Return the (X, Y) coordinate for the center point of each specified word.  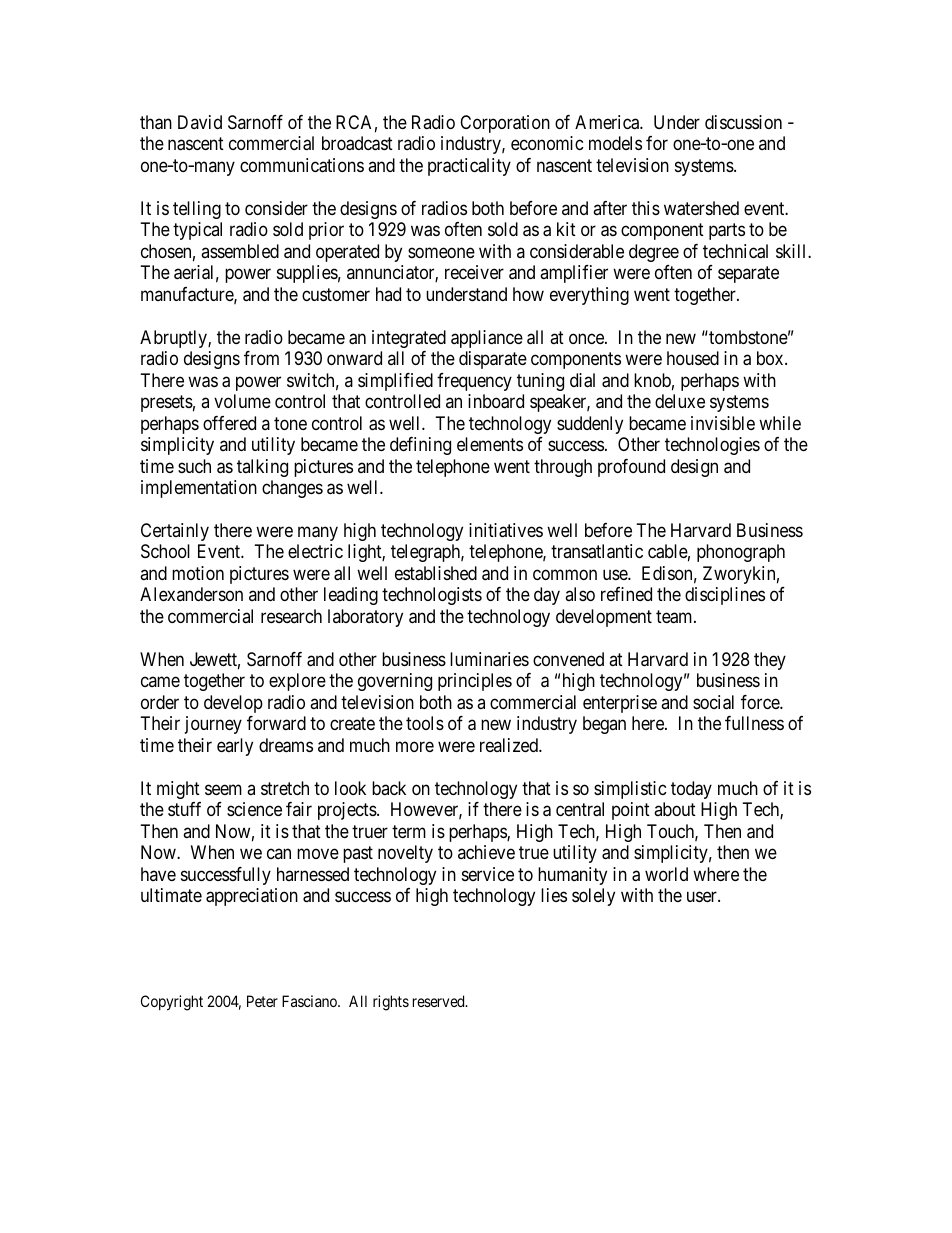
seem (223, 789)
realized (510, 745)
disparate (493, 360)
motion (198, 573)
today (691, 790)
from (261, 358)
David (200, 122)
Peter (262, 1001)
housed (693, 358)
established (436, 573)
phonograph (741, 553)
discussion (743, 122)
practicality (469, 167)
